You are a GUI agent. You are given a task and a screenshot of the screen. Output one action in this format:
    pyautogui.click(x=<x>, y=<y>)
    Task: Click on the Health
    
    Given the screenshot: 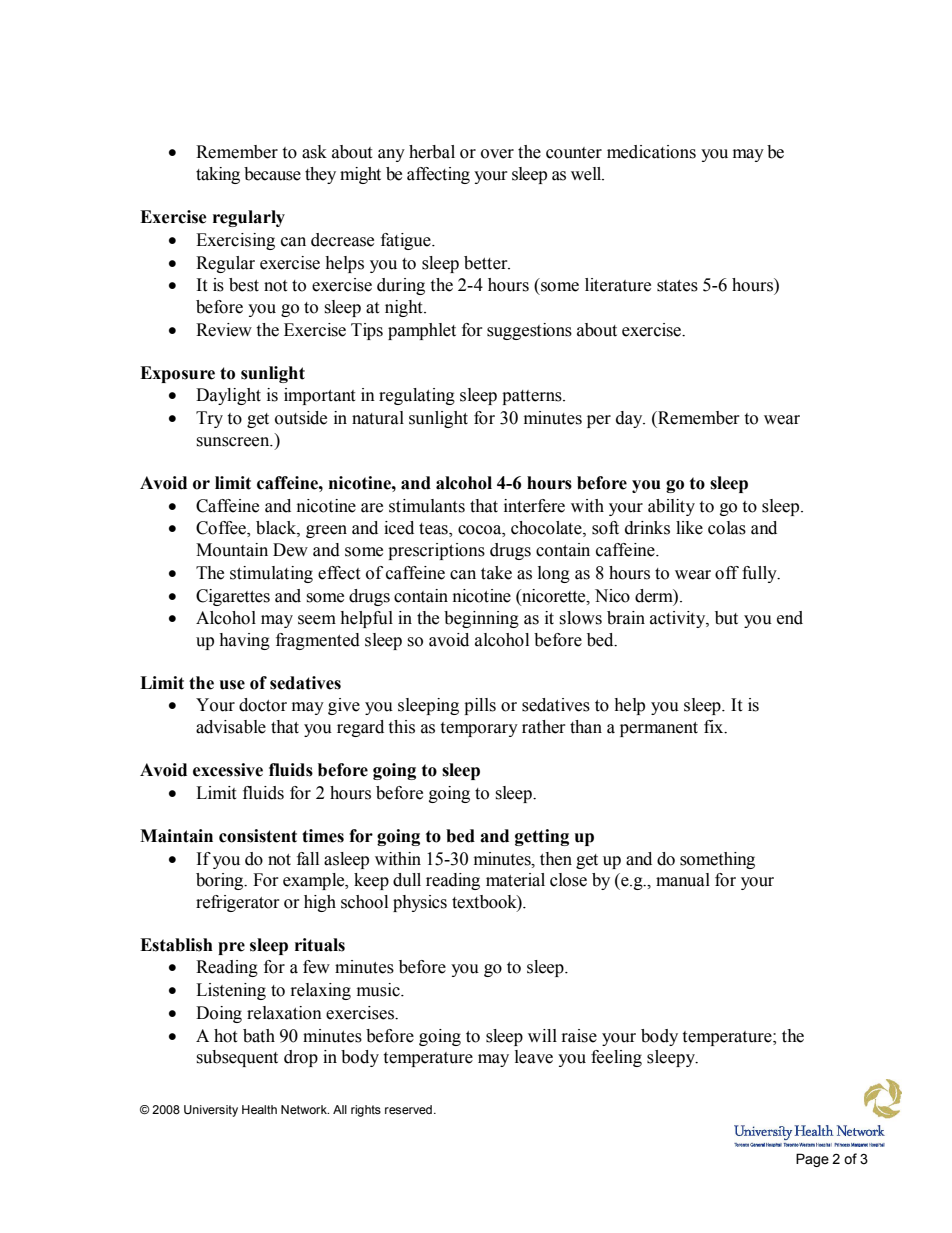 What is the action you would take?
    pyautogui.click(x=259, y=1109)
